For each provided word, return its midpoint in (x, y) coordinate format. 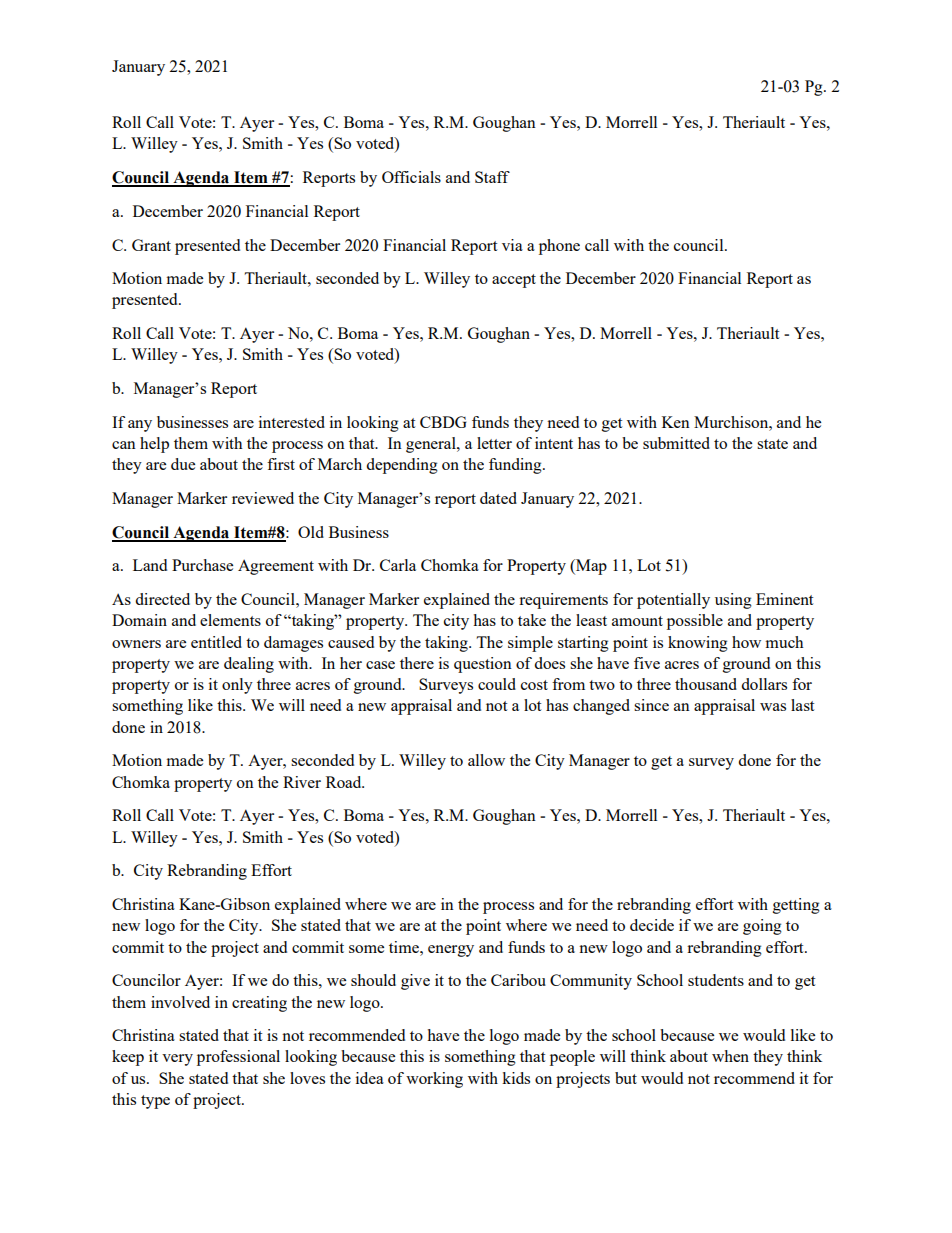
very (177, 1060)
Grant (151, 245)
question (483, 665)
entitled (216, 642)
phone (559, 247)
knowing (698, 644)
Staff (492, 177)
